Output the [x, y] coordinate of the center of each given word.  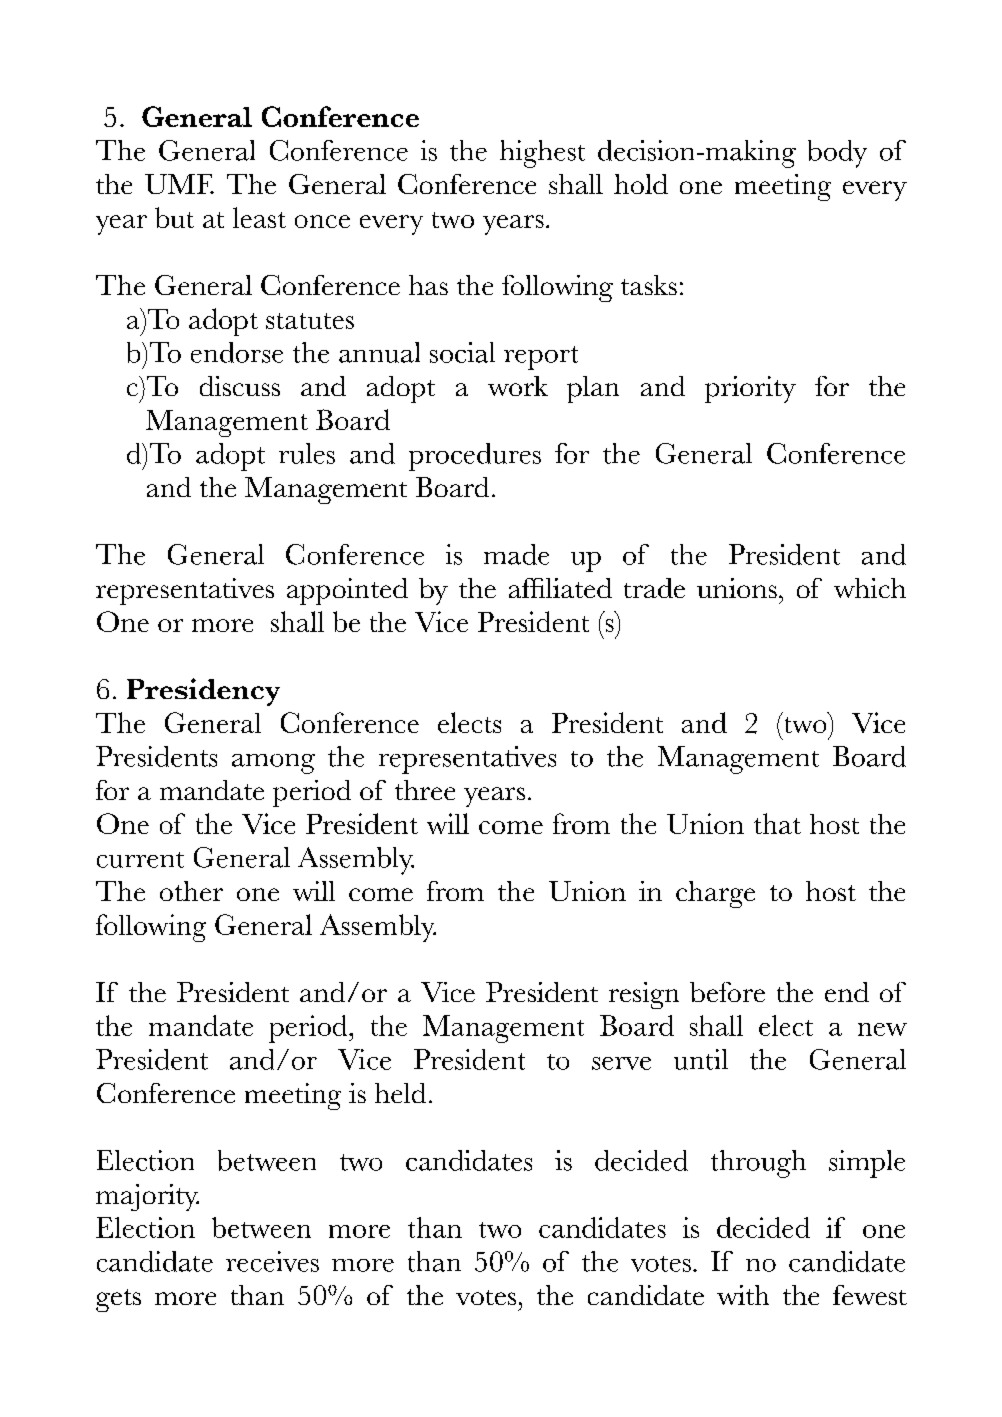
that [777, 823]
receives [272, 1261]
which [870, 588]
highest [542, 154]
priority [750, 389]
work [518, 386]
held [400, 1093]
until [701, 1059]
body [837, 154]
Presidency [203, 692]
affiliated [560, 588]
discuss [240, 386]
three [425, 790]
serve [621, 1063]
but [174, 217]
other [191, 891]
